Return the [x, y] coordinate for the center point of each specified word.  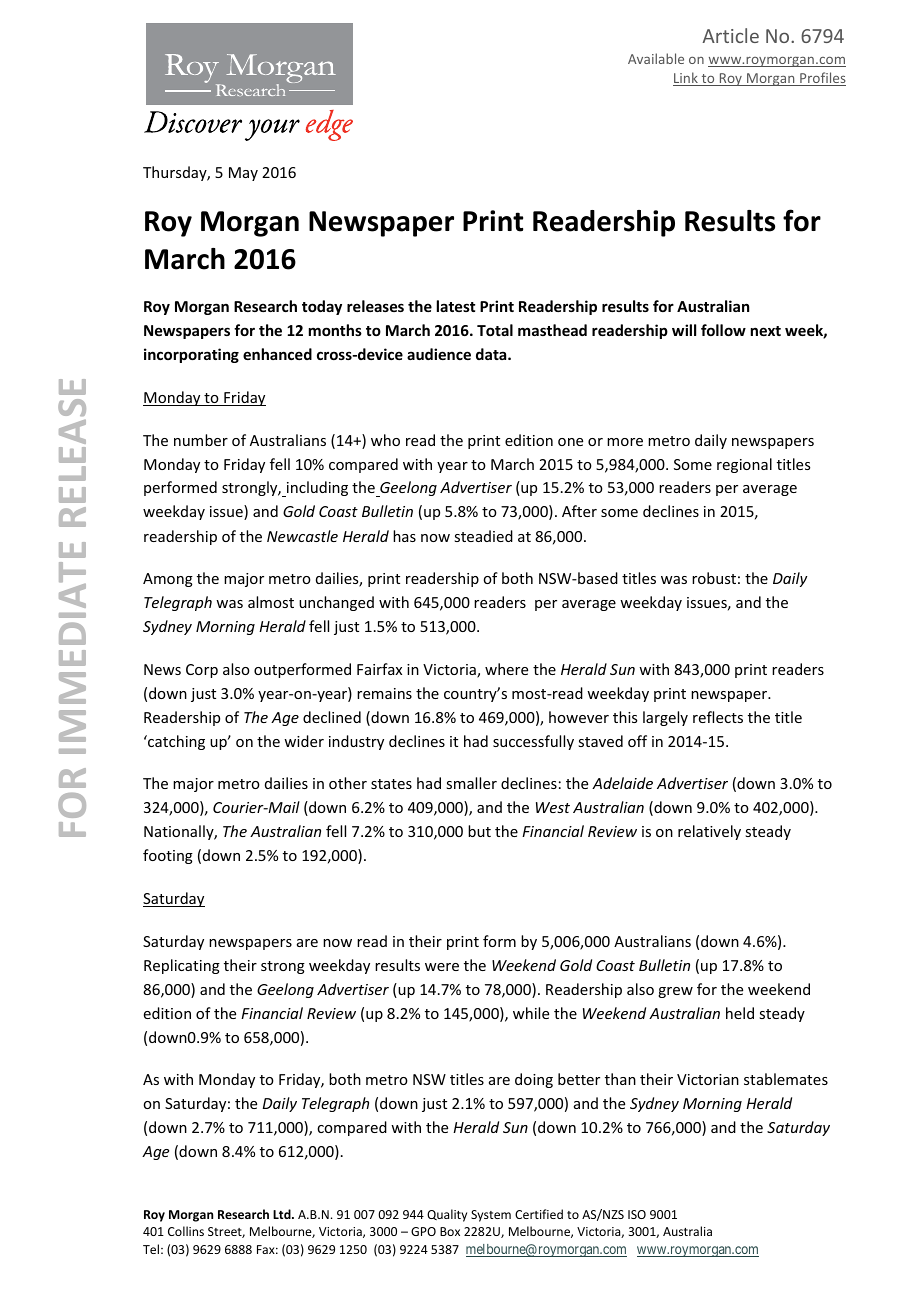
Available [656, 58]
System [491, 1216]
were [442, 967]
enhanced [277, 354]
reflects [718, 717]
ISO [637, 1214]
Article [731, 35]
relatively [709, 832]
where [506, 669]
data [492, 354]
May [243, 174]
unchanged [336, 603]
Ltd [283, 1214]
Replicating [182, 966]
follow [723, 330]
